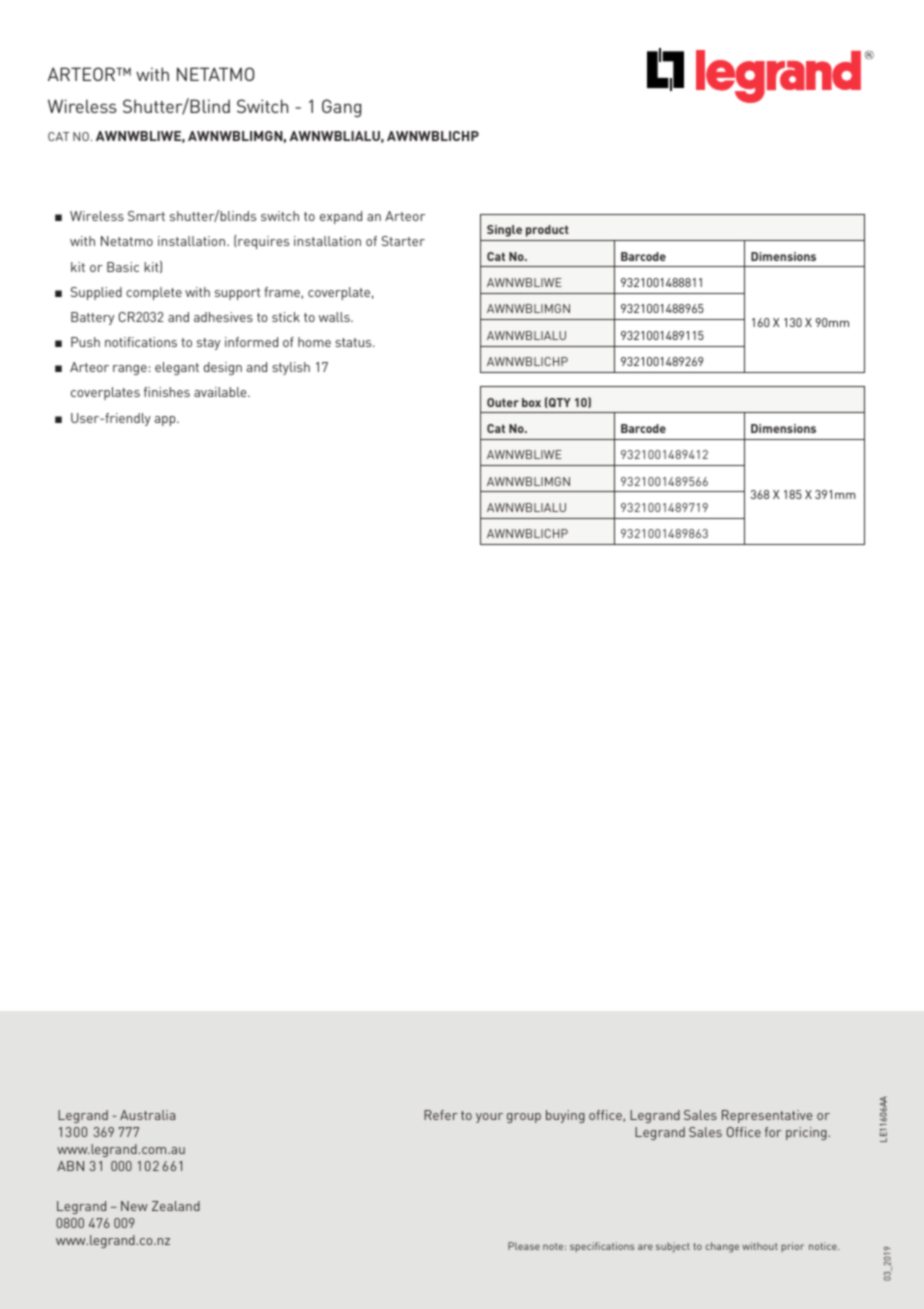 The image size is (924, 1309). I want to click on Zealand, so click(176, 1206).
